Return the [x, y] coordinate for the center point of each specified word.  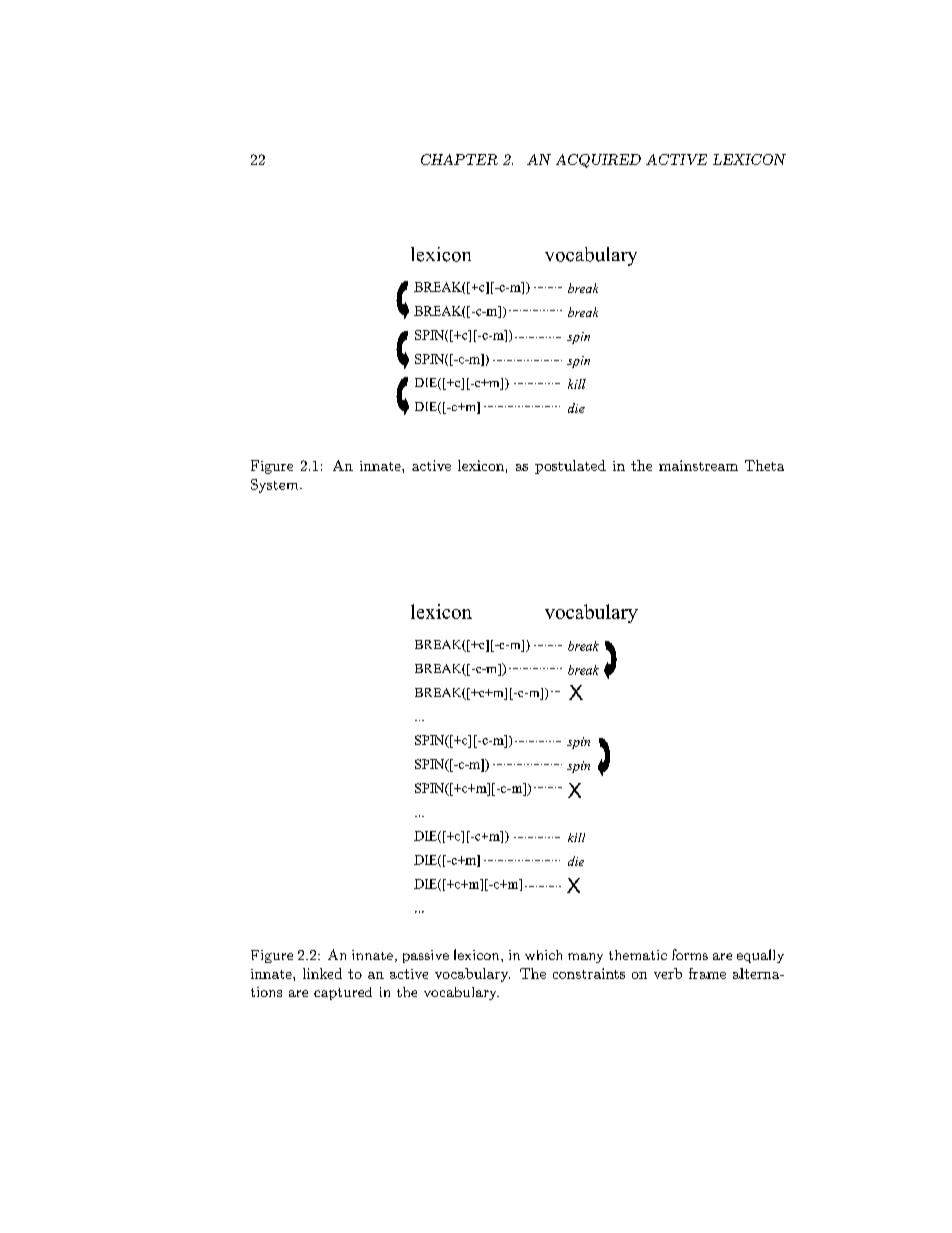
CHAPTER [459, 159]
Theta [764, 465]
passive [426, 956]
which [543, 955]
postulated [570, 467]
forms [690, 954]
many [585, 958]
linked [322, 973]
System [276, 486]
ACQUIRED [598, 161]
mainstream [698, 465]
